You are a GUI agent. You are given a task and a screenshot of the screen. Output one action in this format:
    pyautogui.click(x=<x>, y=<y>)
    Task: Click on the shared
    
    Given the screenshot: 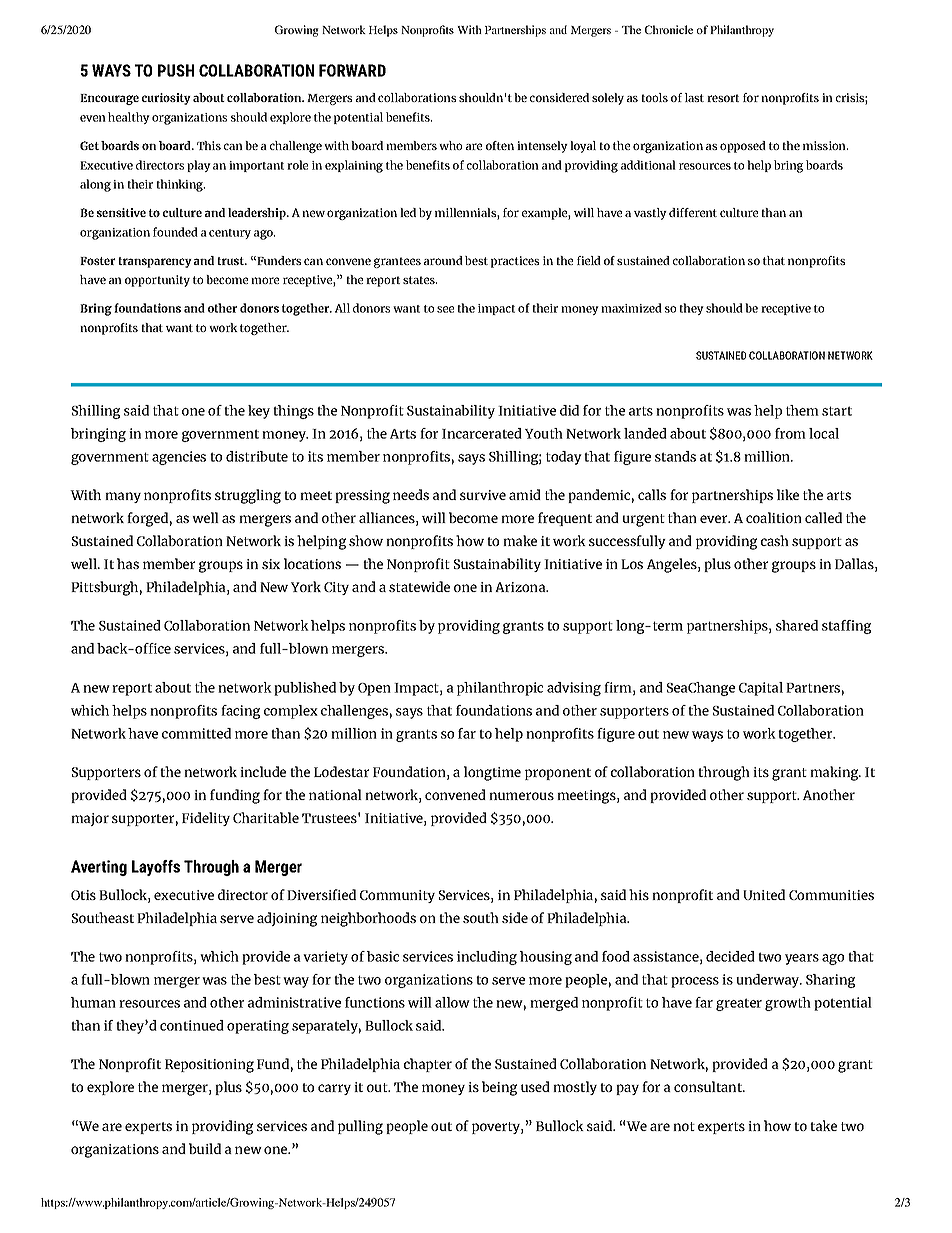 What is the action you would take?
    pyautogui.click(x=797, y=625)
